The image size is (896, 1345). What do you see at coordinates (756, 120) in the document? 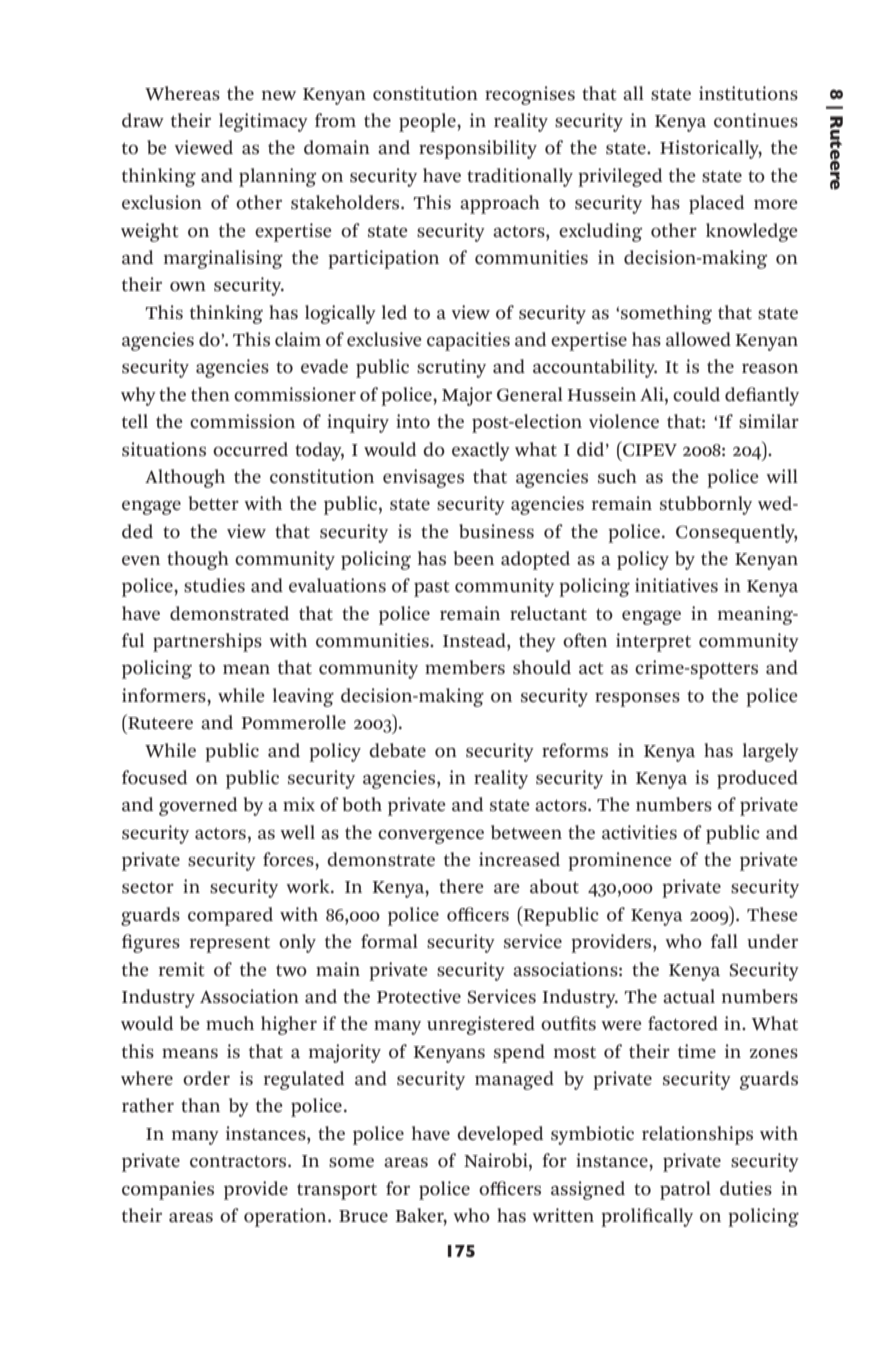
I see `continues` at bounding box center [756, 120].
